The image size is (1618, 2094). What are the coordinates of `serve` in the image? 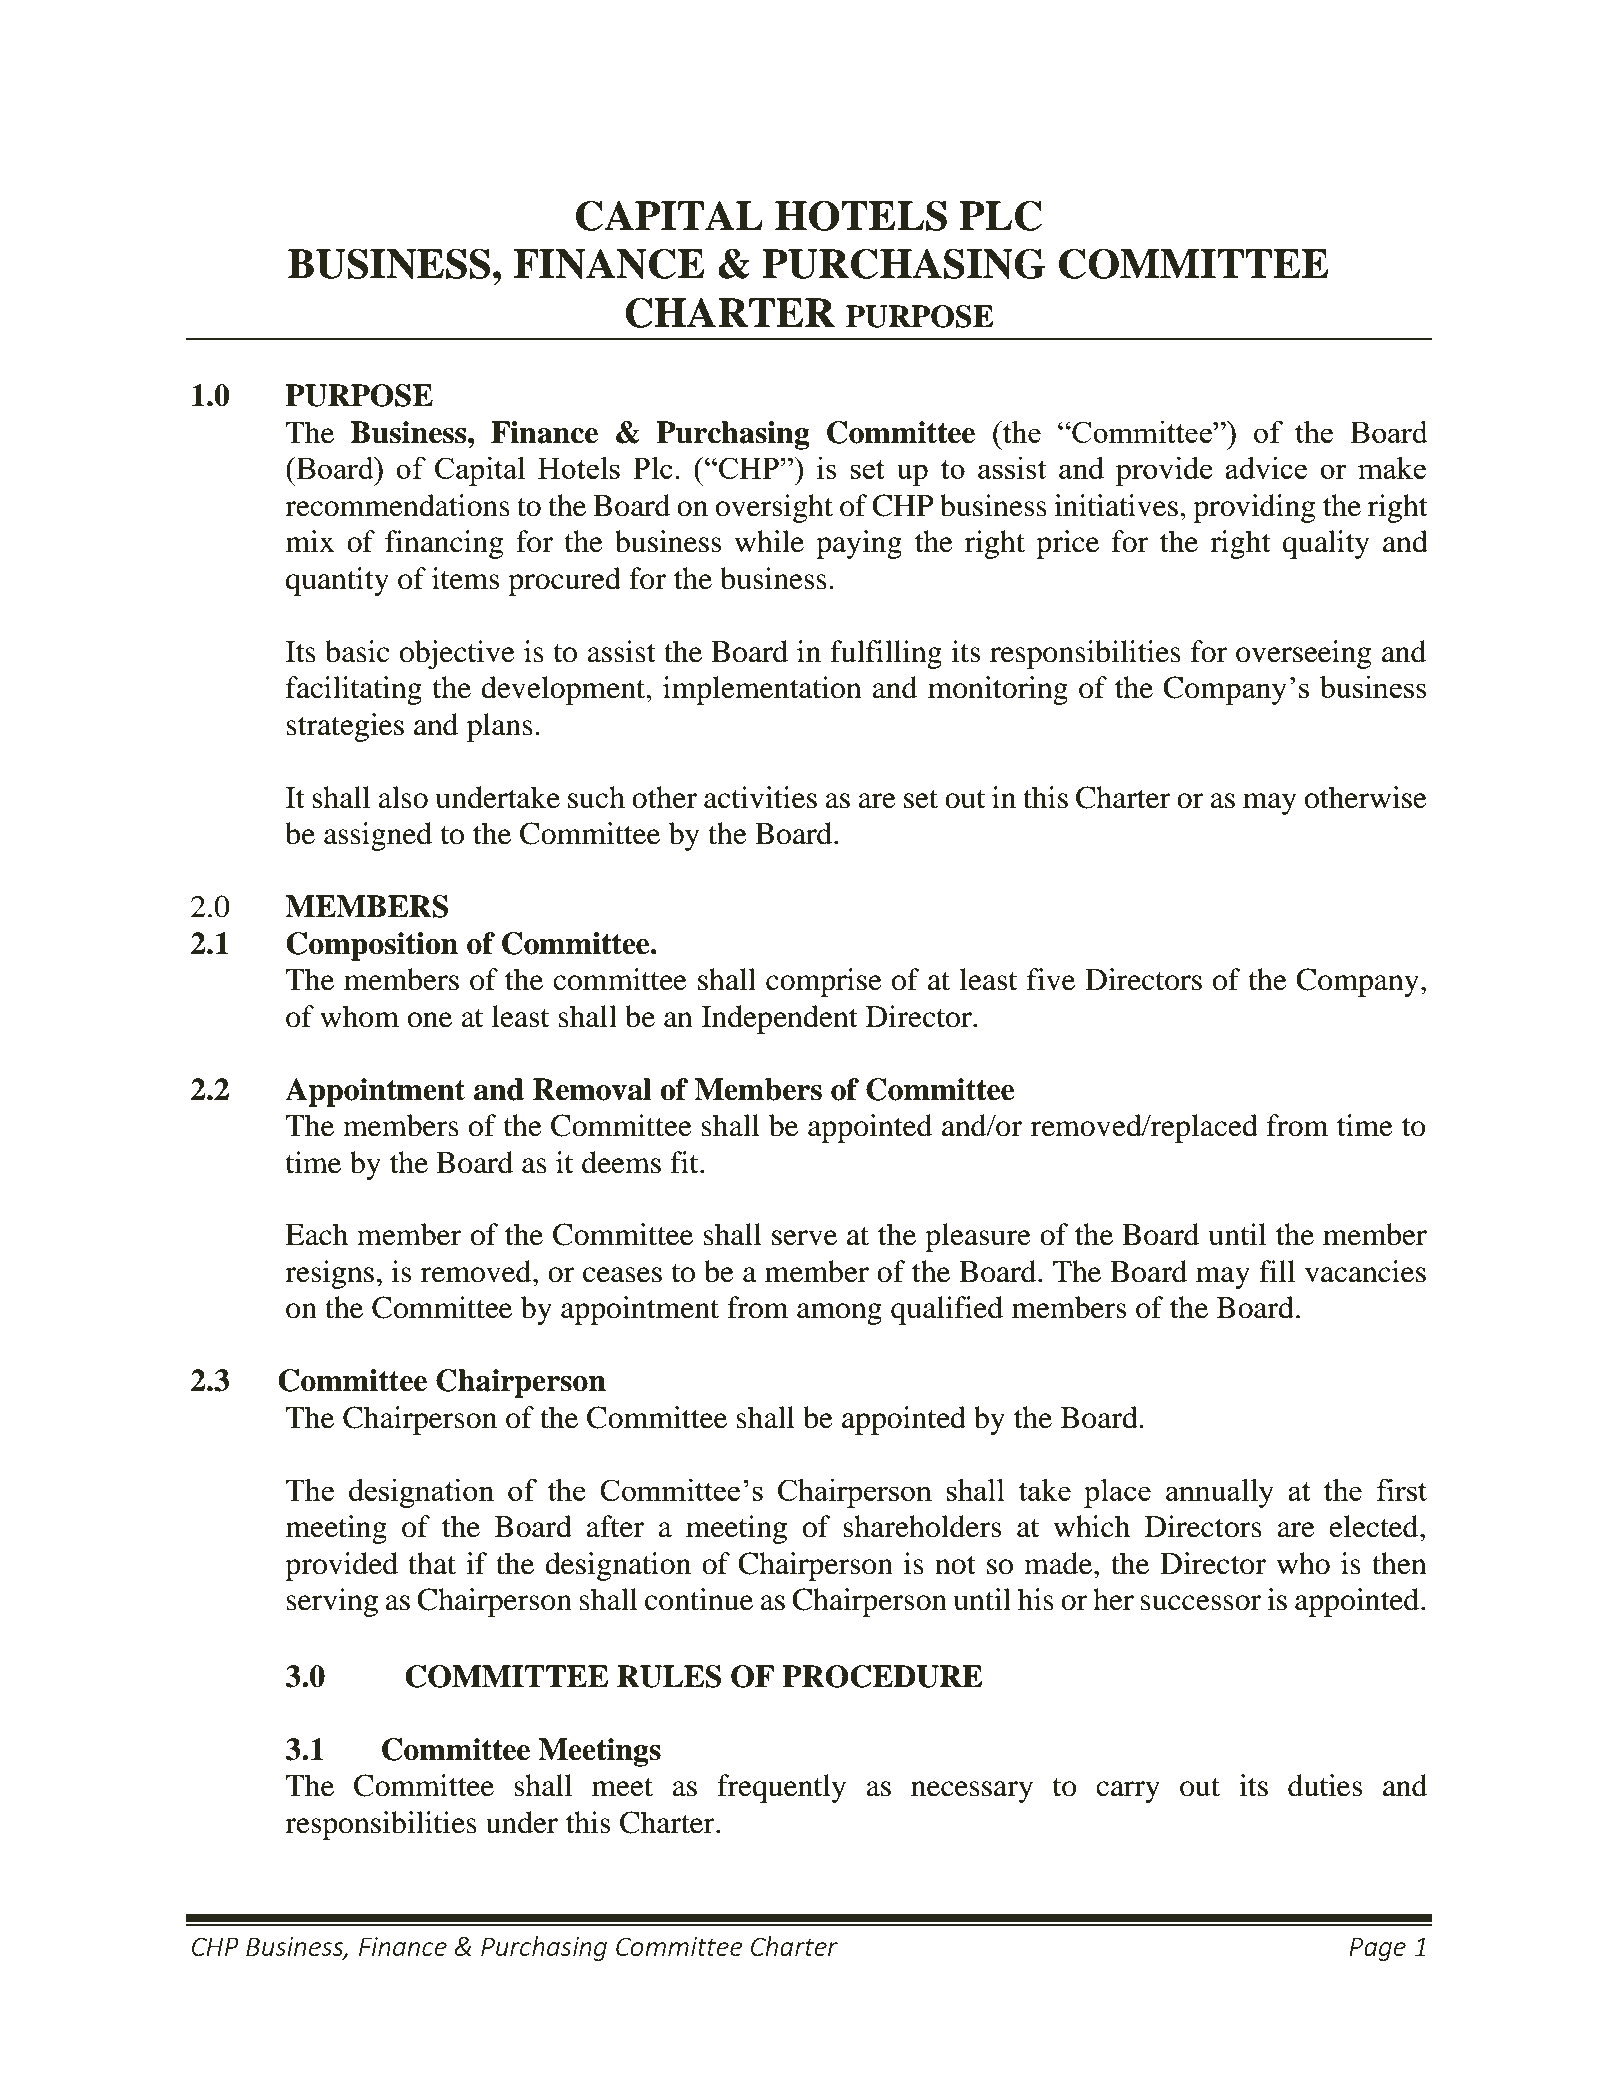 It's located at (804, 1238).
